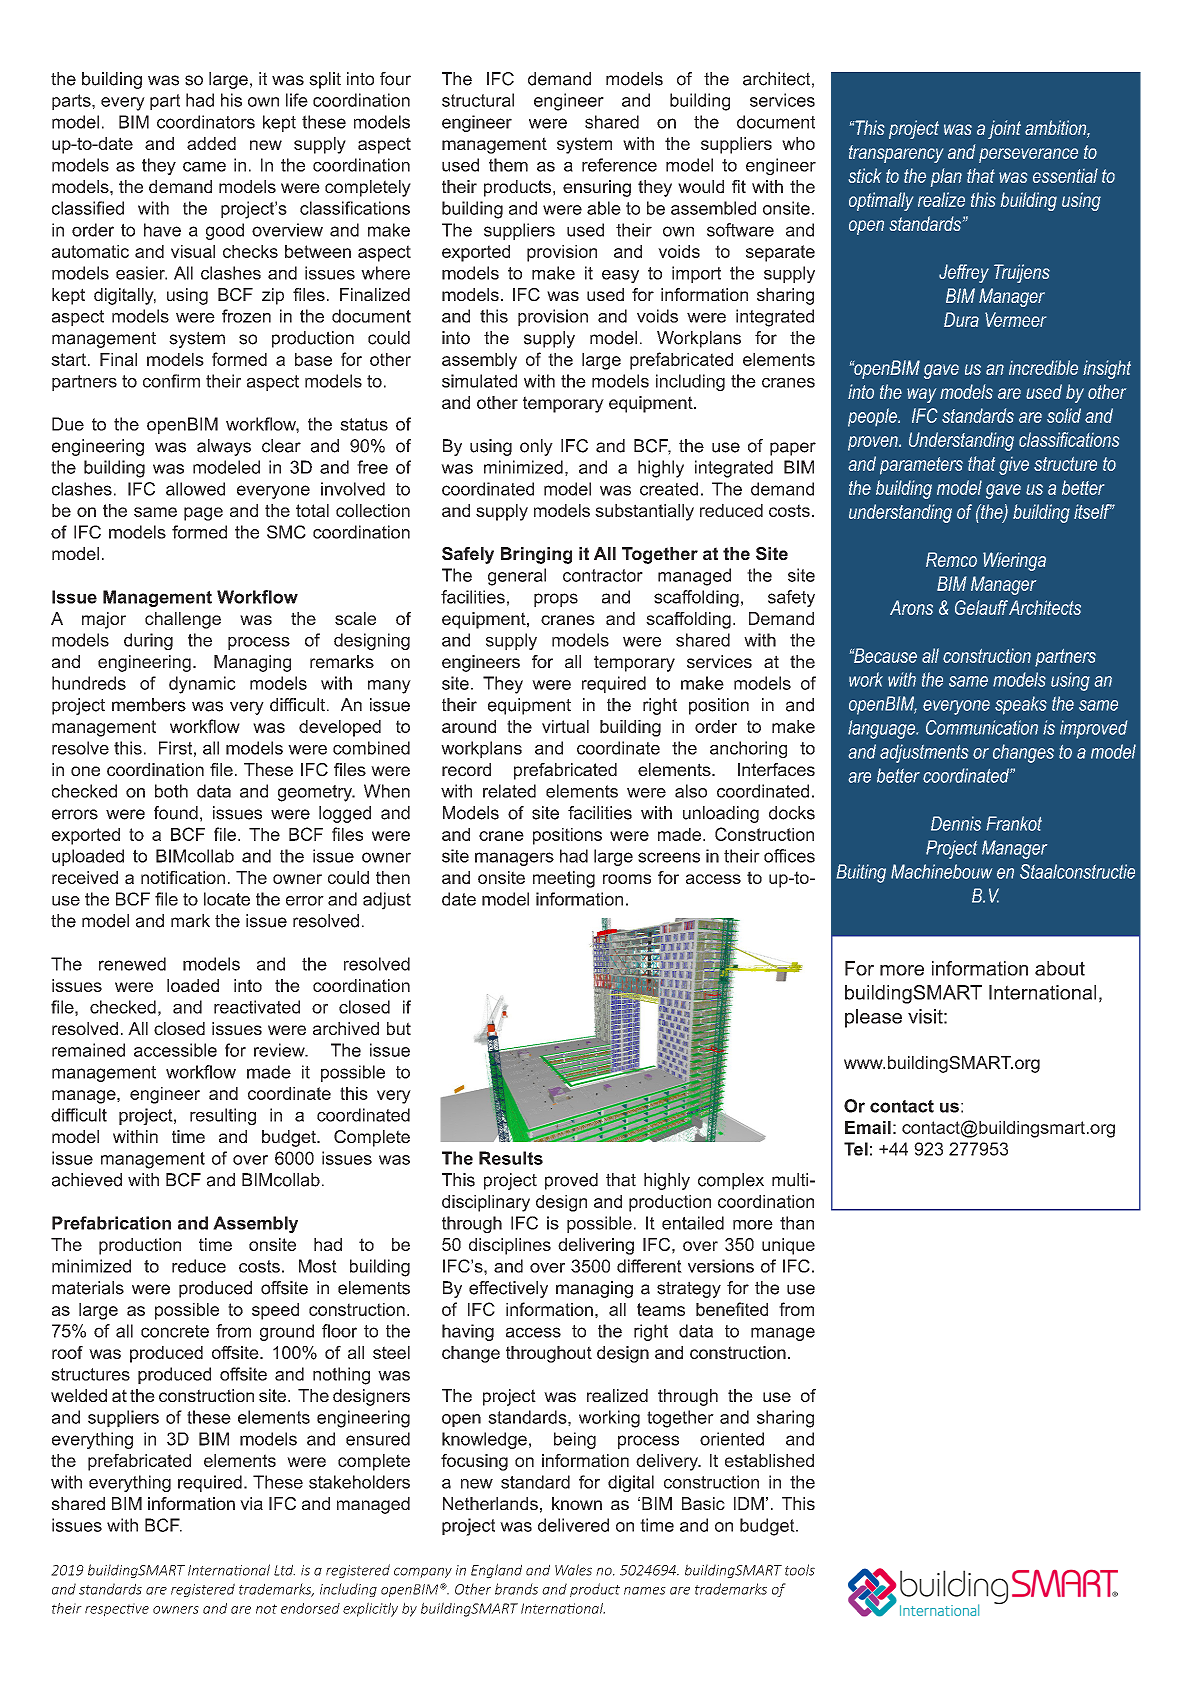 This image has height=1683, width=1190. I want to click on Ltd, so click(284, 1570).
